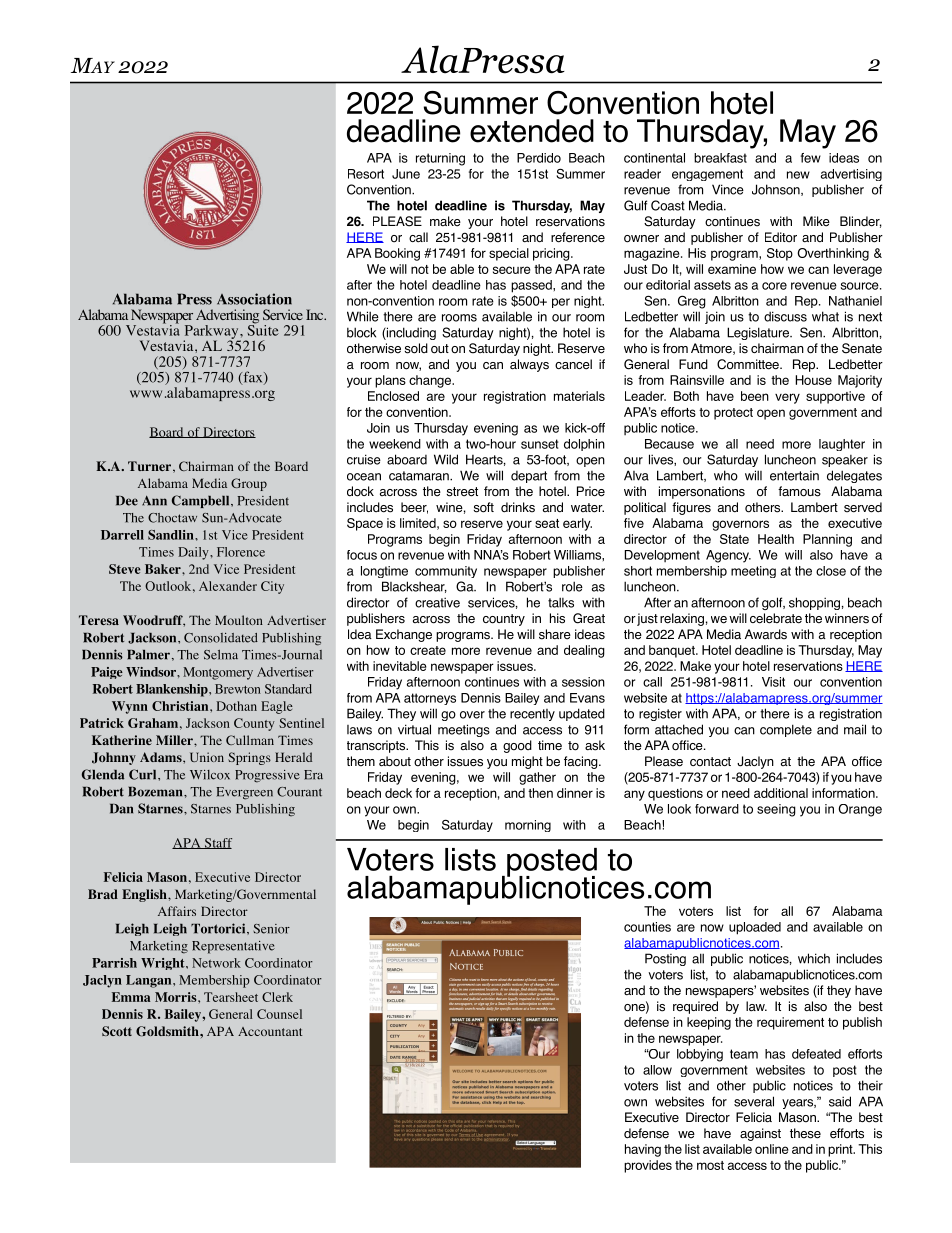 The height and width of the screenshot is (1233, 952). What do you see at coordinates (811, 158) in the screenshot?
I see `few` at bounding box center [811, 158].
